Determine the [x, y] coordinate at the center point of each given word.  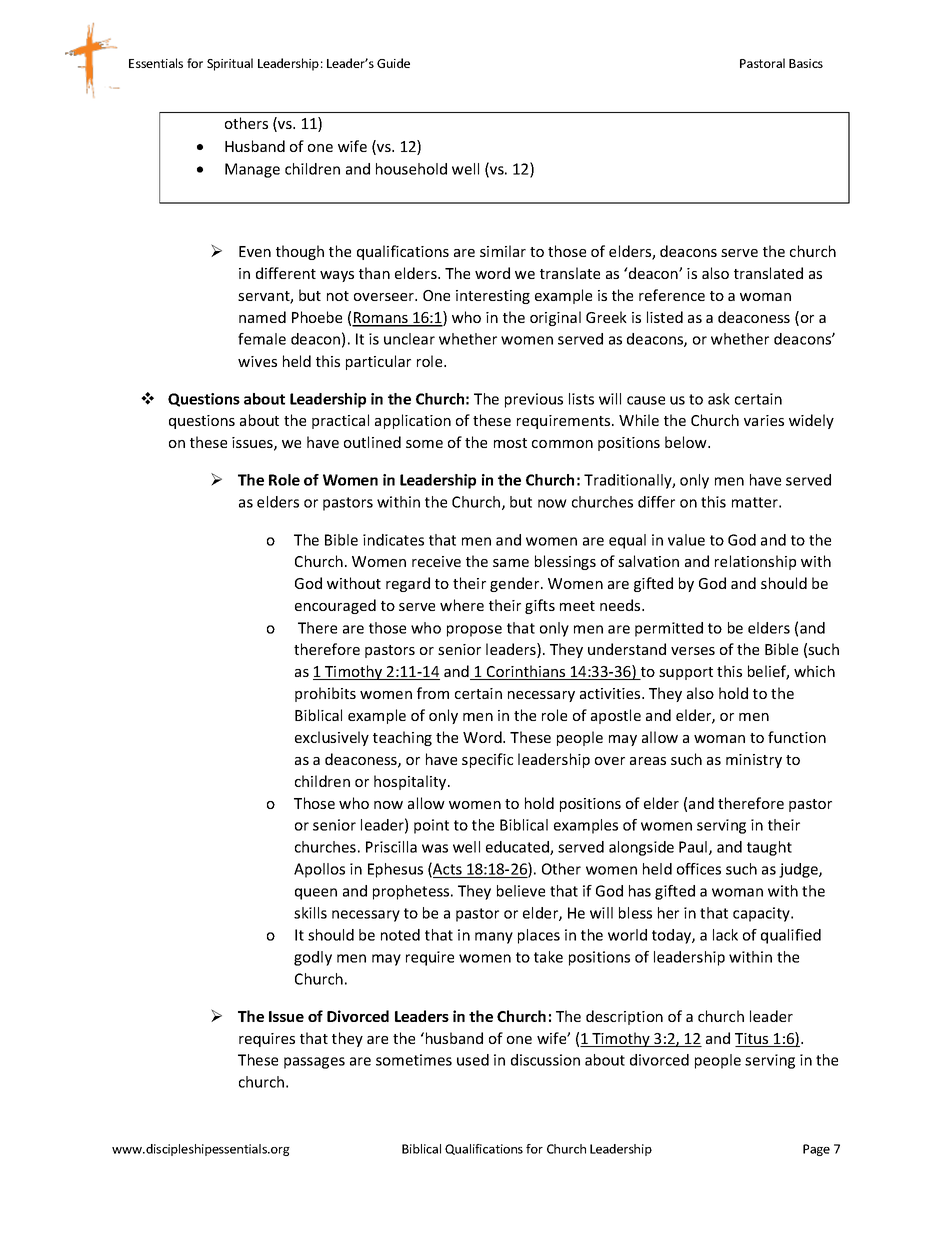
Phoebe [317, 317]
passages [314, 1063]
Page [816, 1150]
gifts [540, 606]
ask [719, 399]
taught [769, 848]
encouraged [335, 606]
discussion [545, 1060]
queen [316, 894]
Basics [806, 63]
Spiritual [230, 64]
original [555, 318]
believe [521, 891]
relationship [755, 562]
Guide [393, 63]
